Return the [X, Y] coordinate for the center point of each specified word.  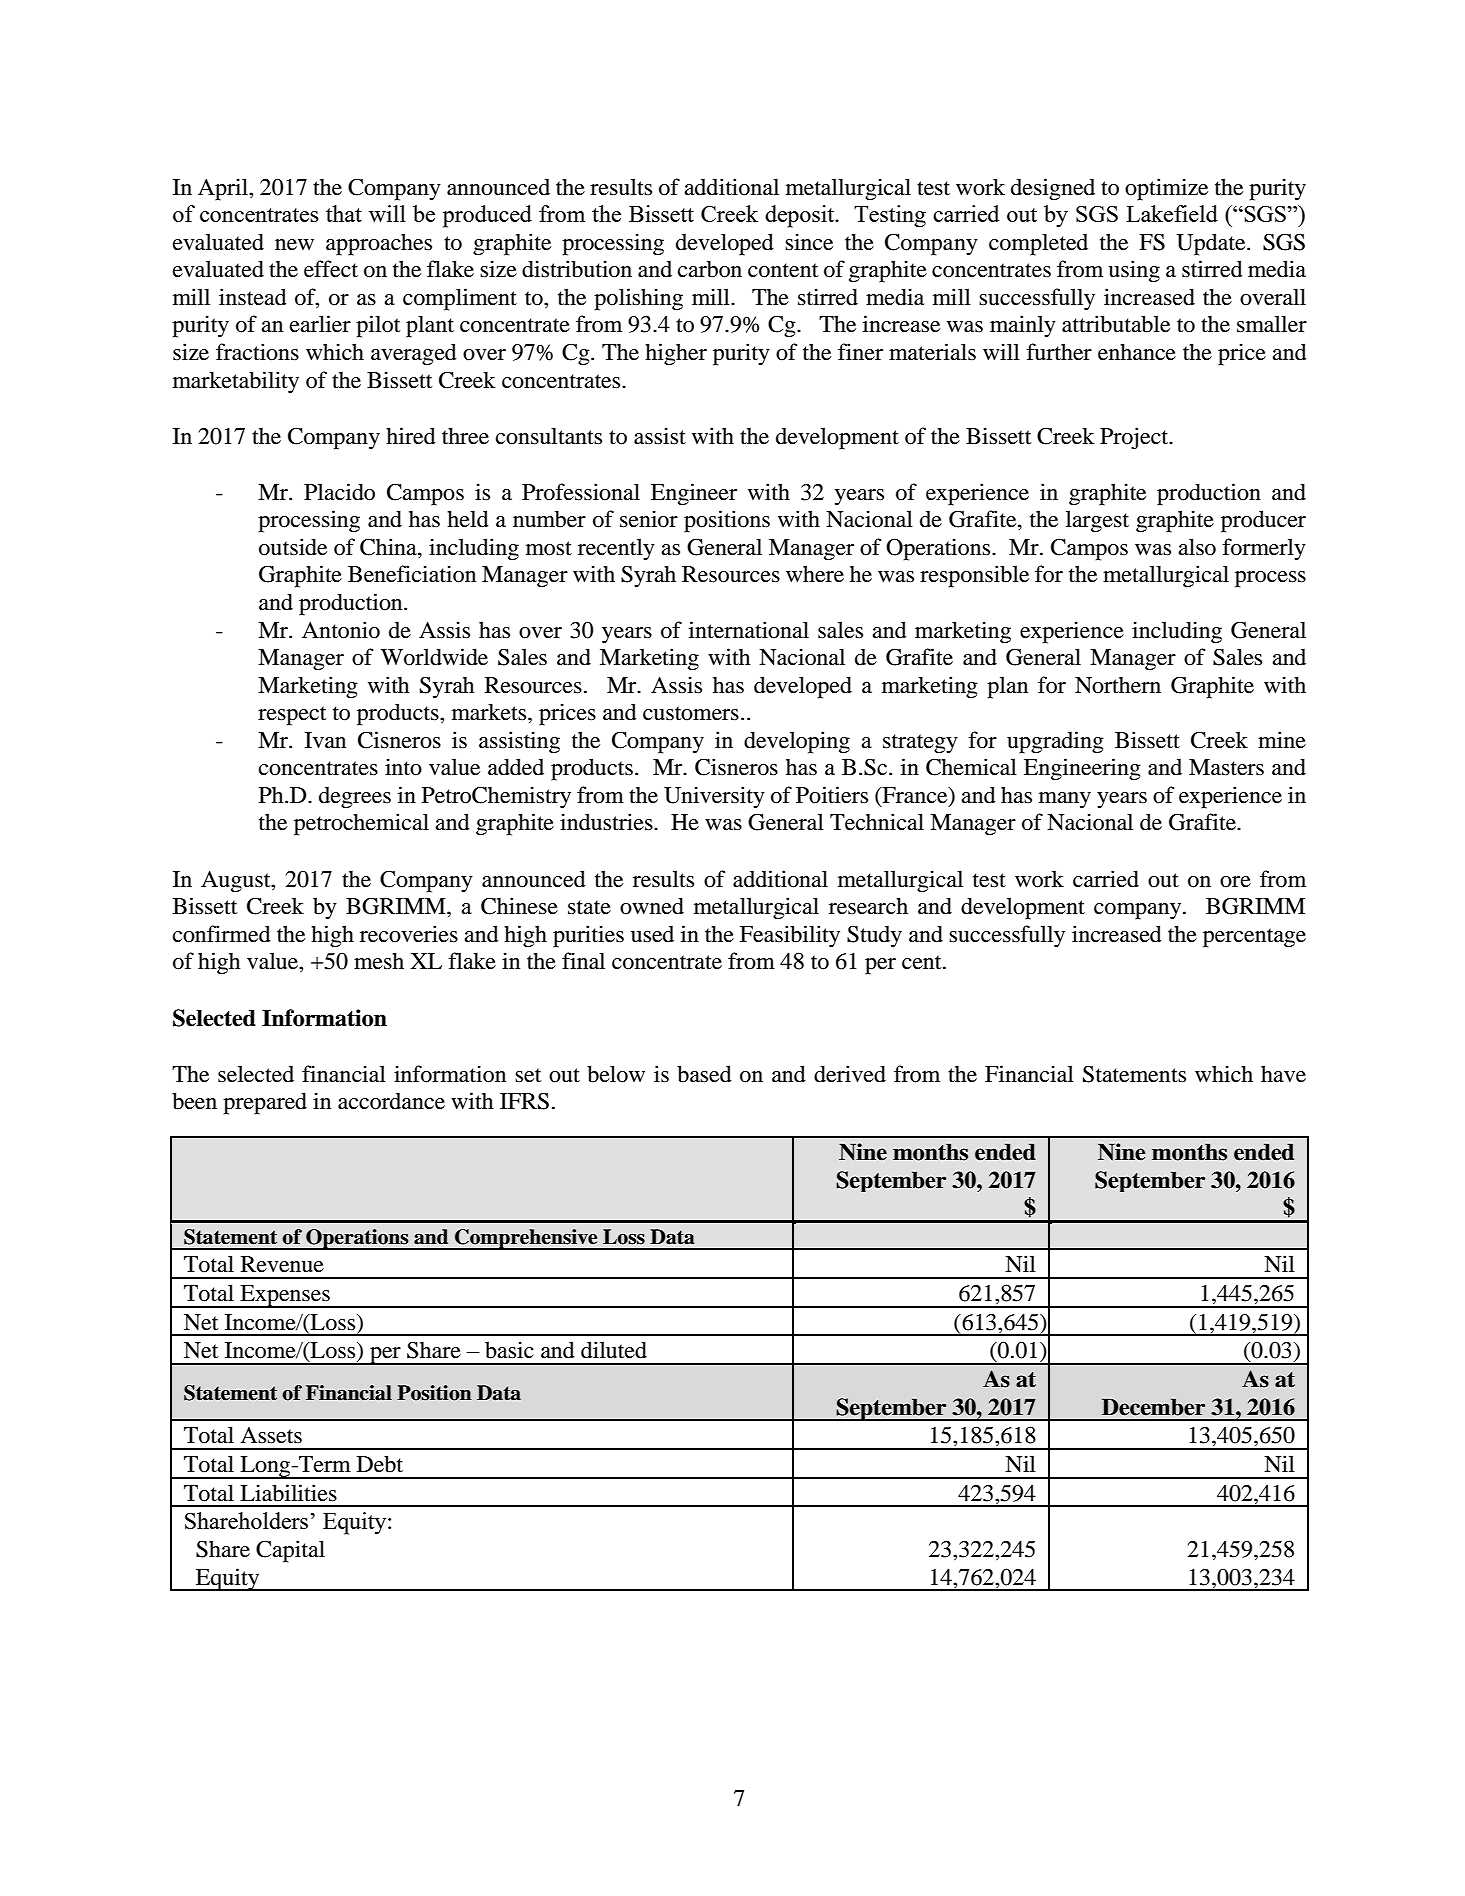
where [815, 574]
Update [1212, 244]
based [704, 1074]
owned [652, 906]
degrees [355, 798]
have [1283, 1074]
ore [1235, 882]
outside [293, 547]
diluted [614, 1350]
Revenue [282, 1264]
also [1197, 547]
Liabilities [288, 1493]
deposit [801, 216]
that [344, 213]
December [1153, 1407]
